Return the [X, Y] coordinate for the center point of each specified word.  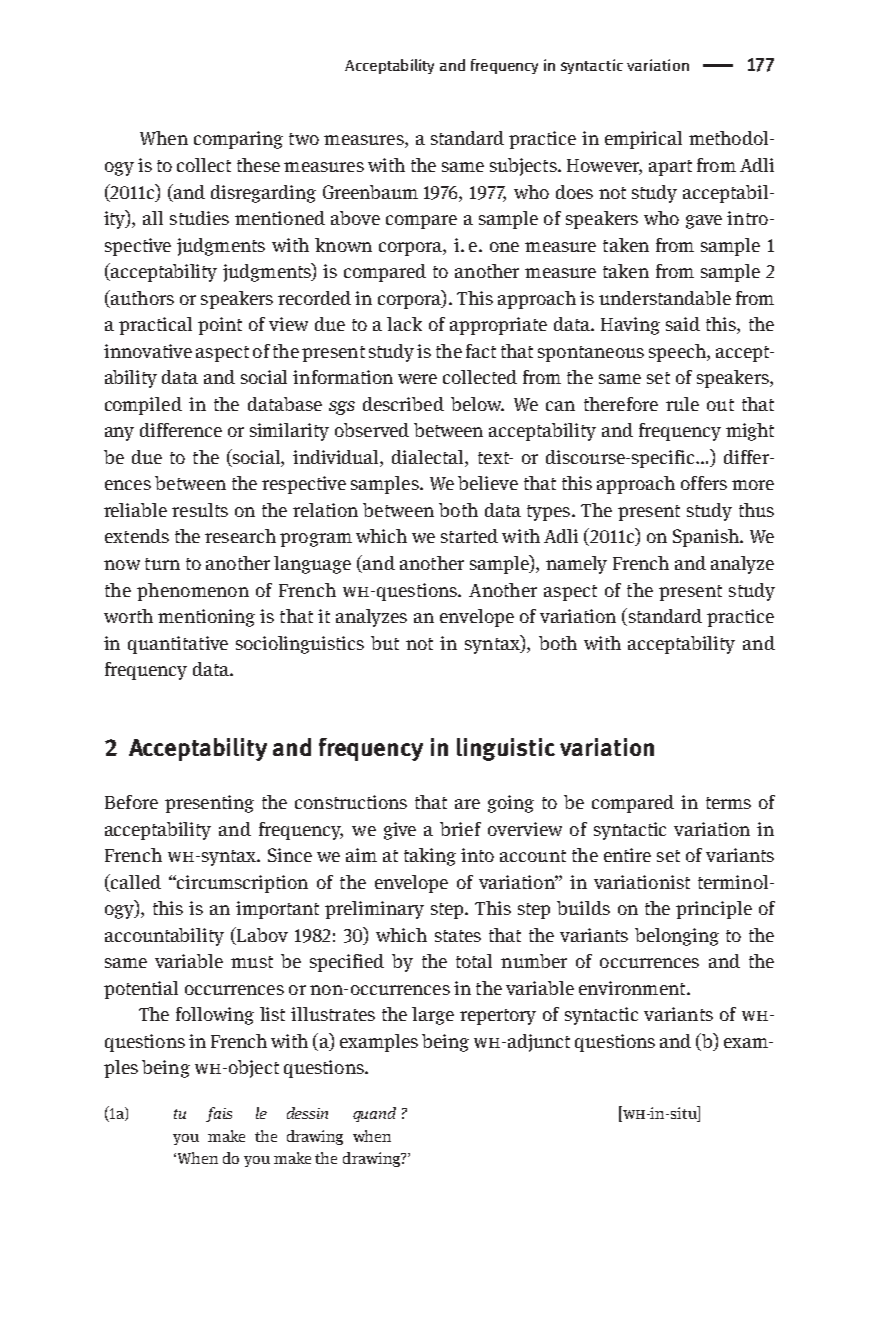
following [215, 1016]
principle [714, 910]
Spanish [707, 538]
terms [728, 803]
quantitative [178, 645]
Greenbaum [370, 192]
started [469, 536]
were [417, 379]
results [200, 510]
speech [678, 353]
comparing [238, 140]
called [135, 881]
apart [670, 168]
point [220, 326]
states [458, 936]
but [385, 643]
